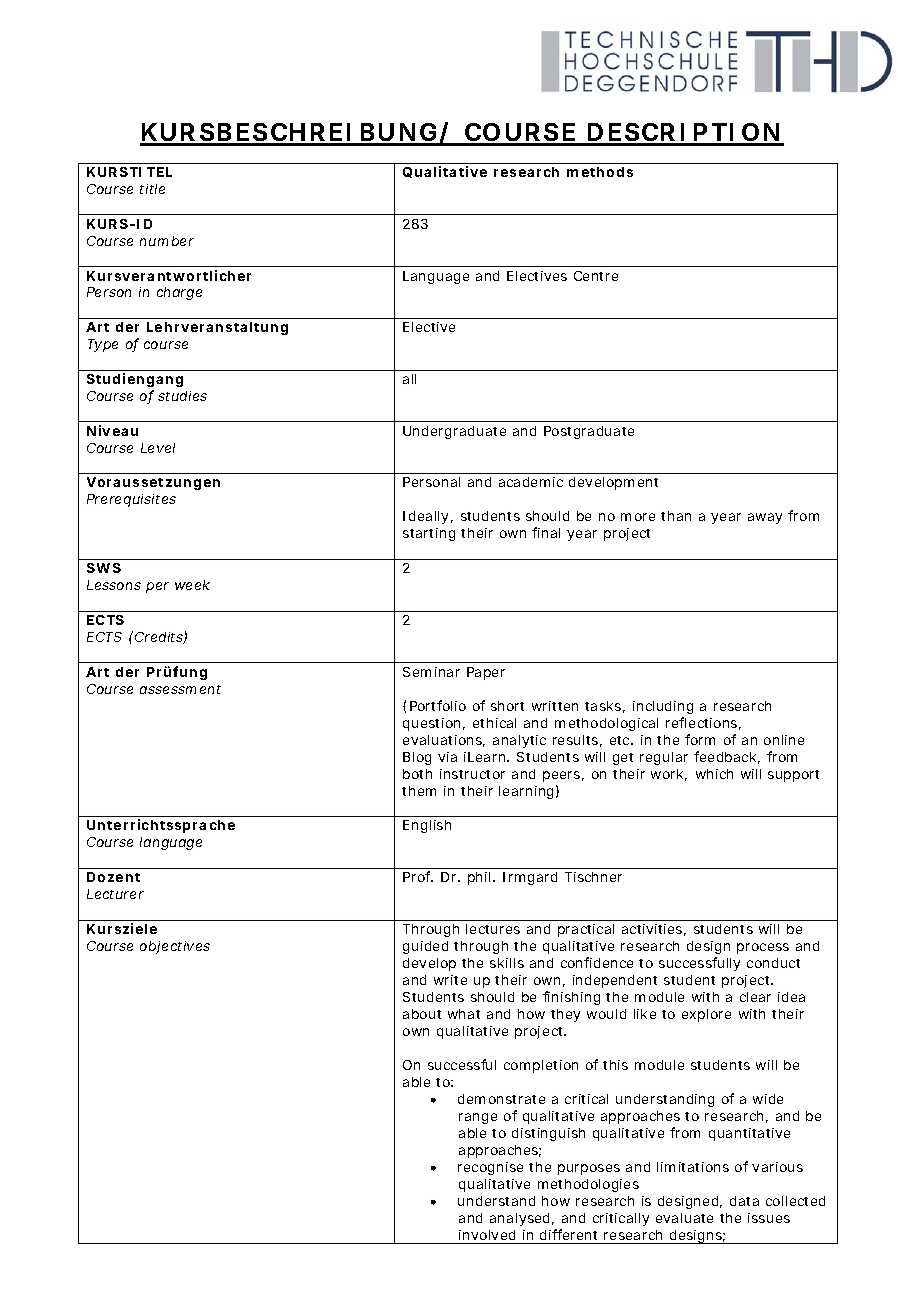 This screenshot has height=1308, width=924. I want to click on methods, so click(600, 172).
